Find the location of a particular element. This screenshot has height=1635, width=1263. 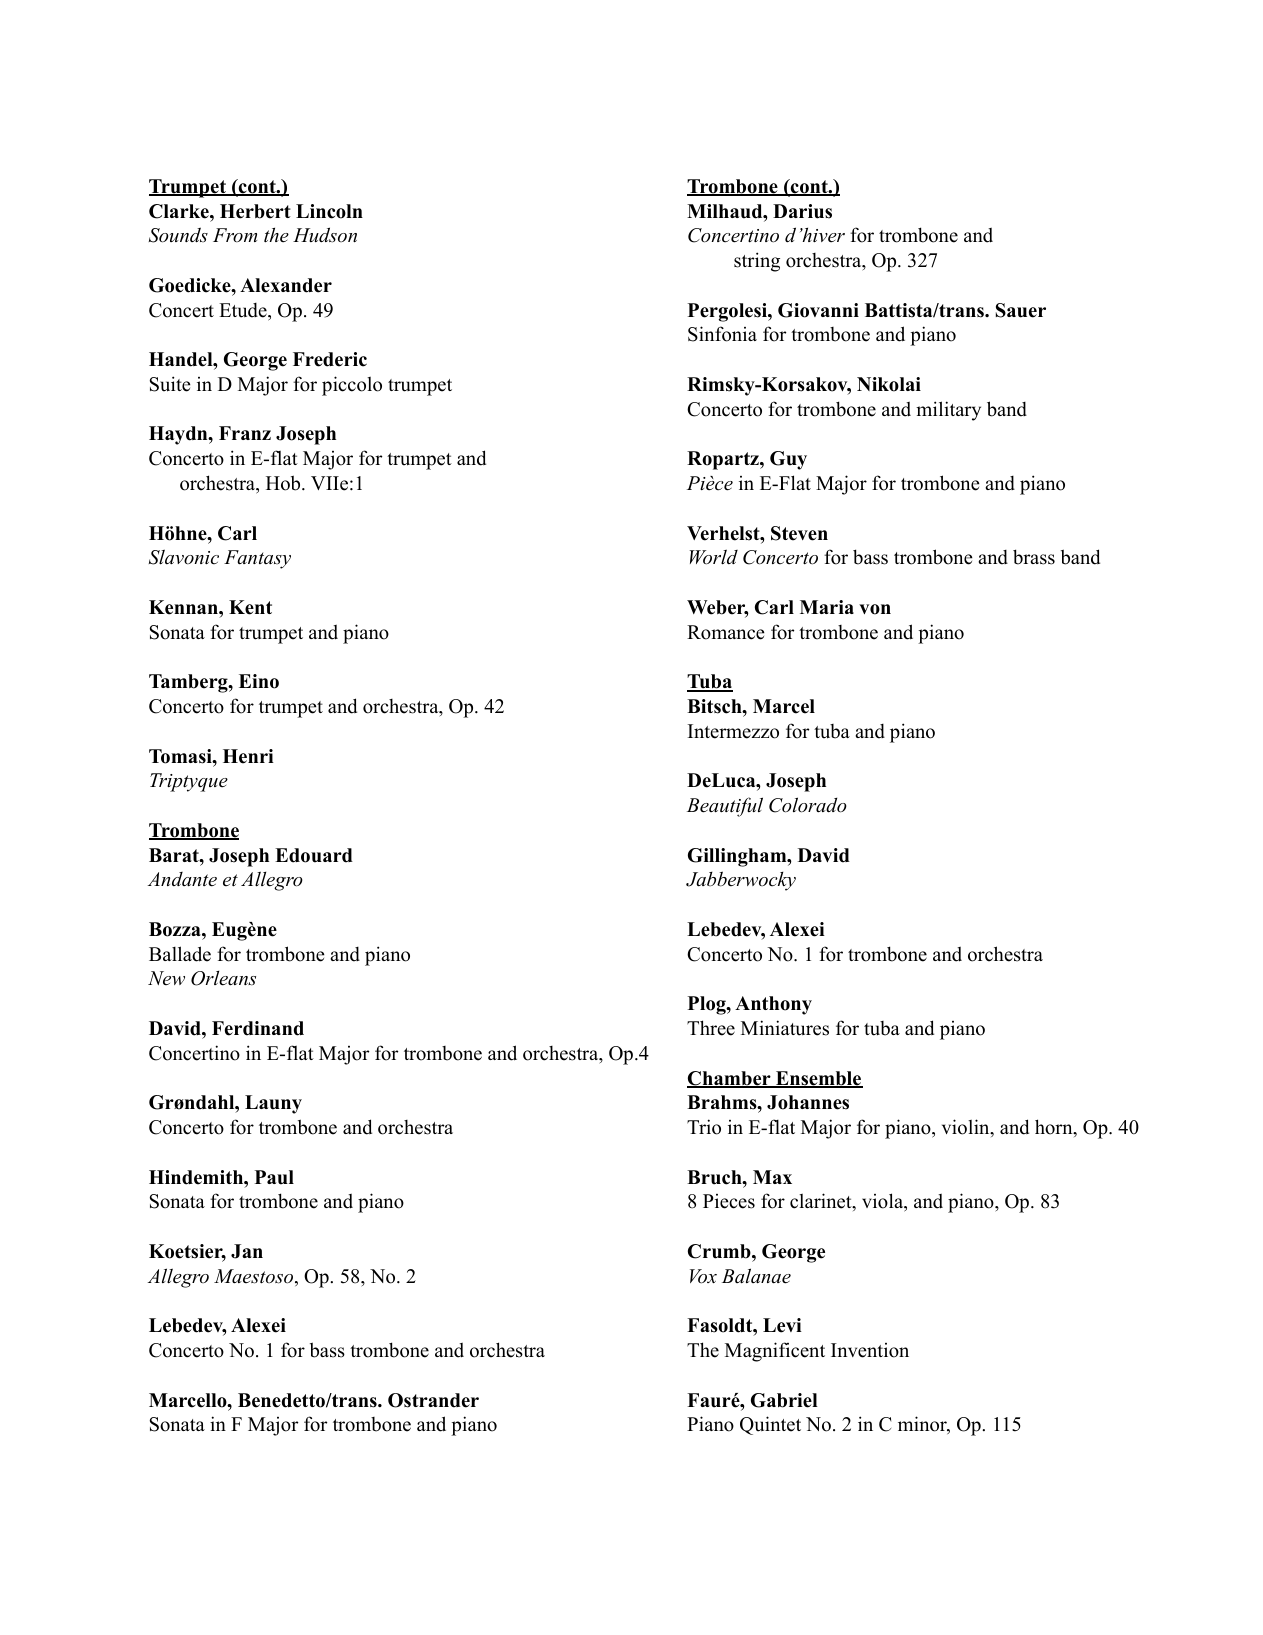

string is located at coordinates (757, 262).
